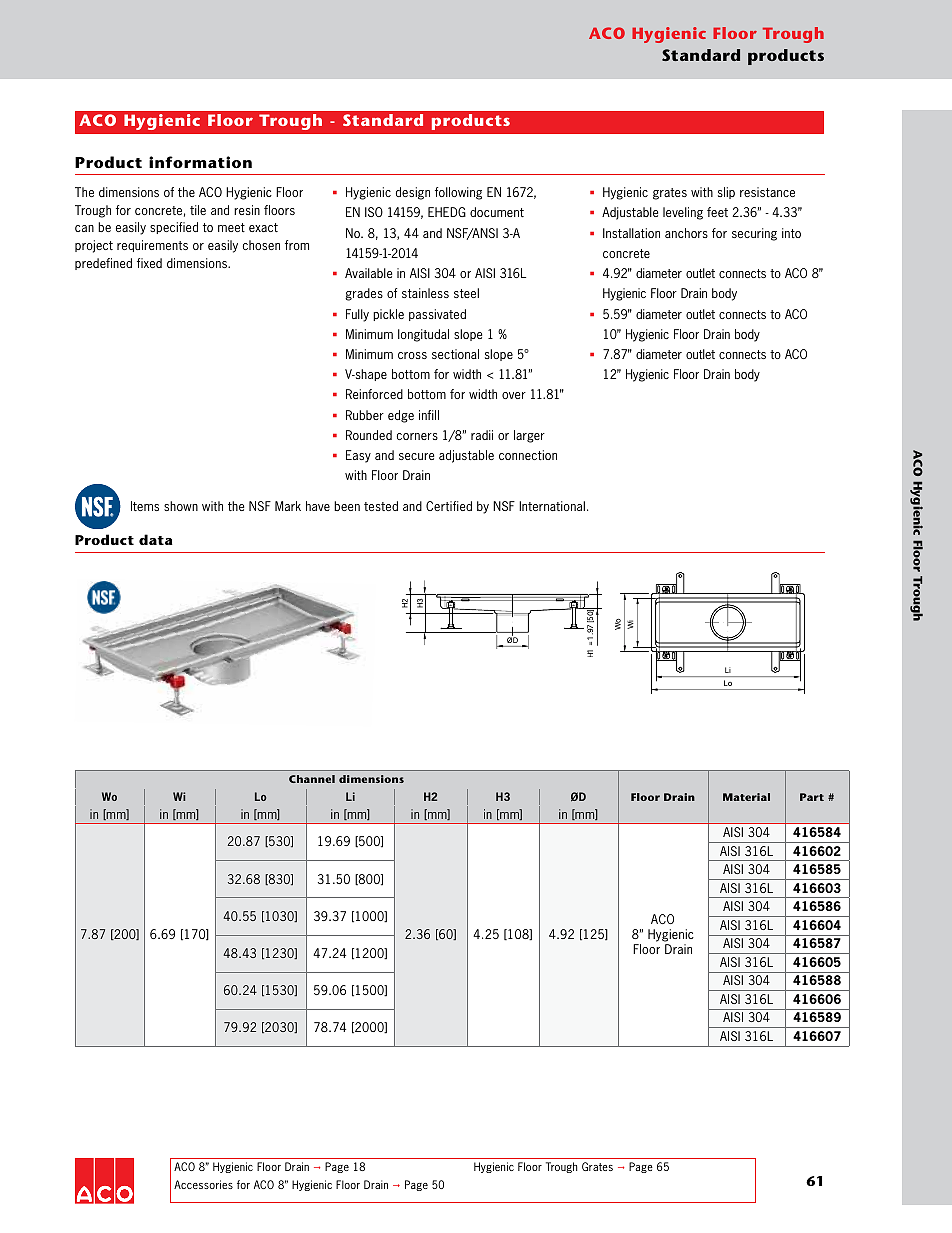 The image size is (952, 1233). I want to click on Items, so click(145, 506).
